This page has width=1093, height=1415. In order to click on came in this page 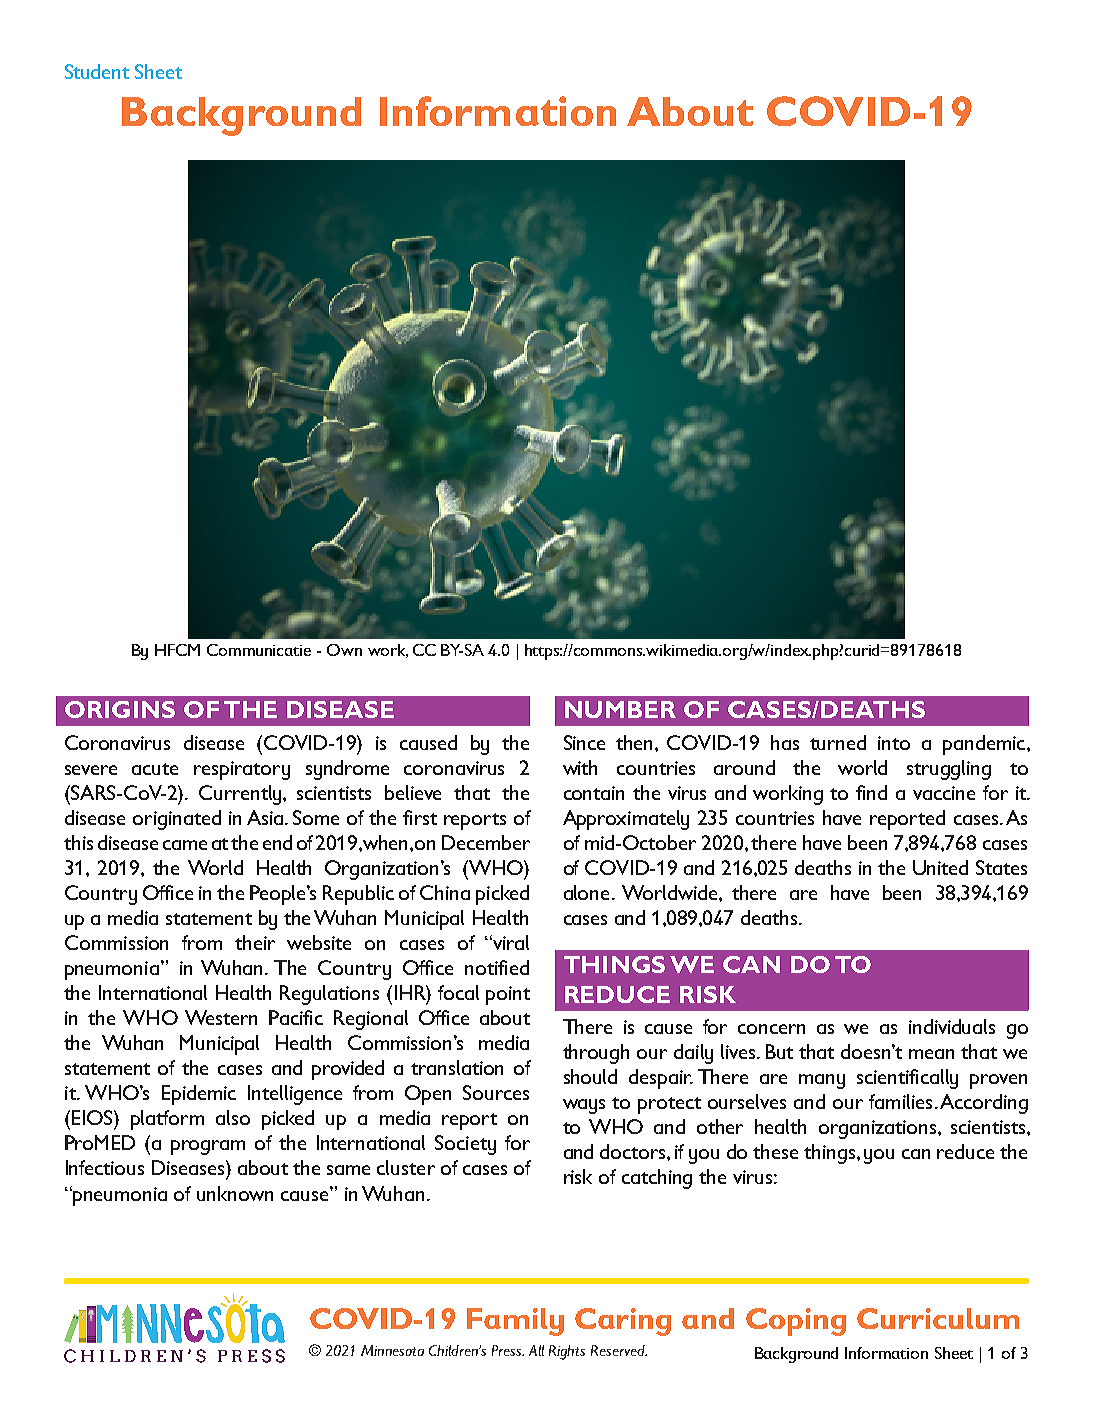, I will do `click(185, 845)`.
